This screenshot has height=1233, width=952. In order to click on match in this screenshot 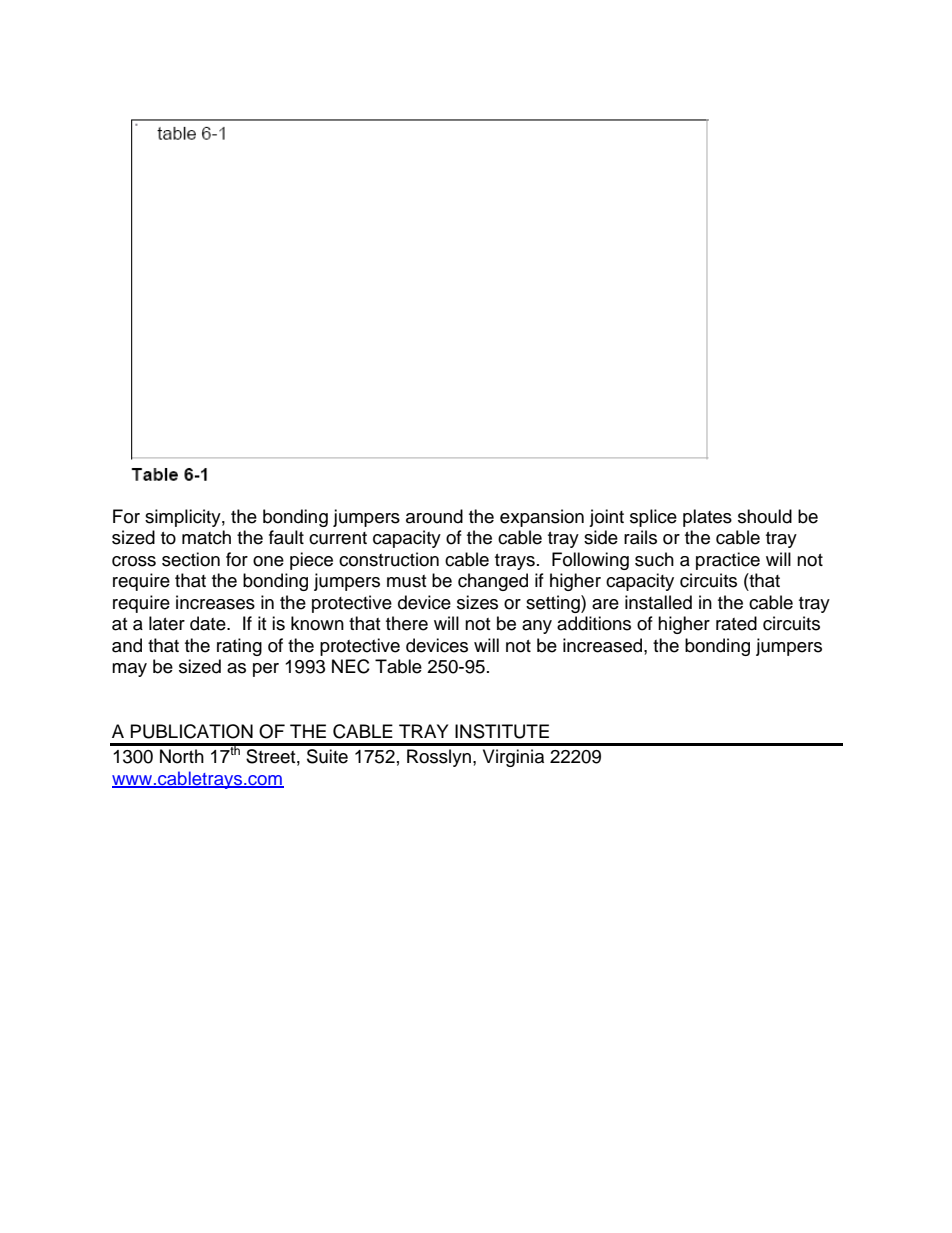, I will do `click(206, 537)`.
